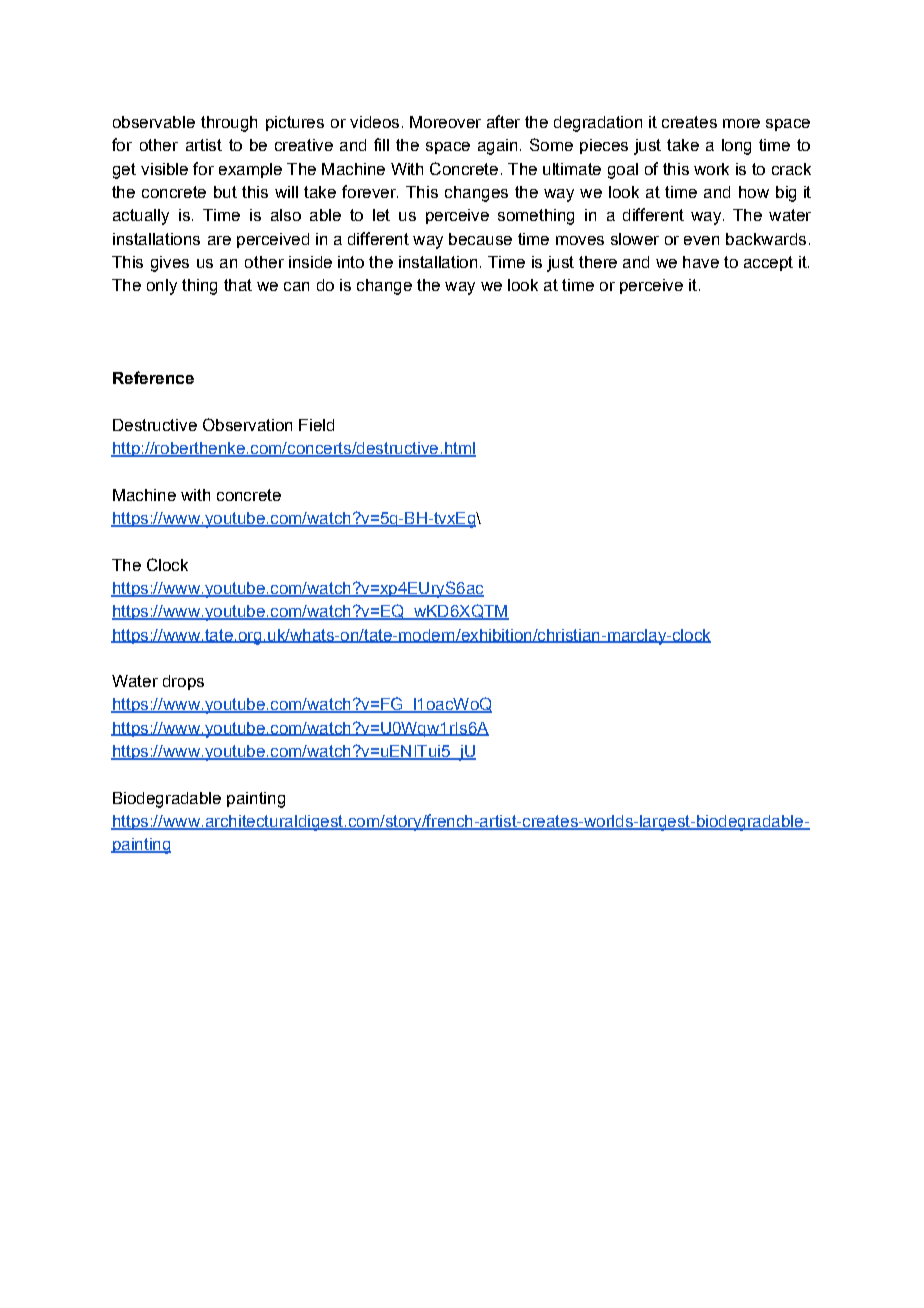 This screenshot has width=924, height=1308. I want to click on again, so click(497, 147).
